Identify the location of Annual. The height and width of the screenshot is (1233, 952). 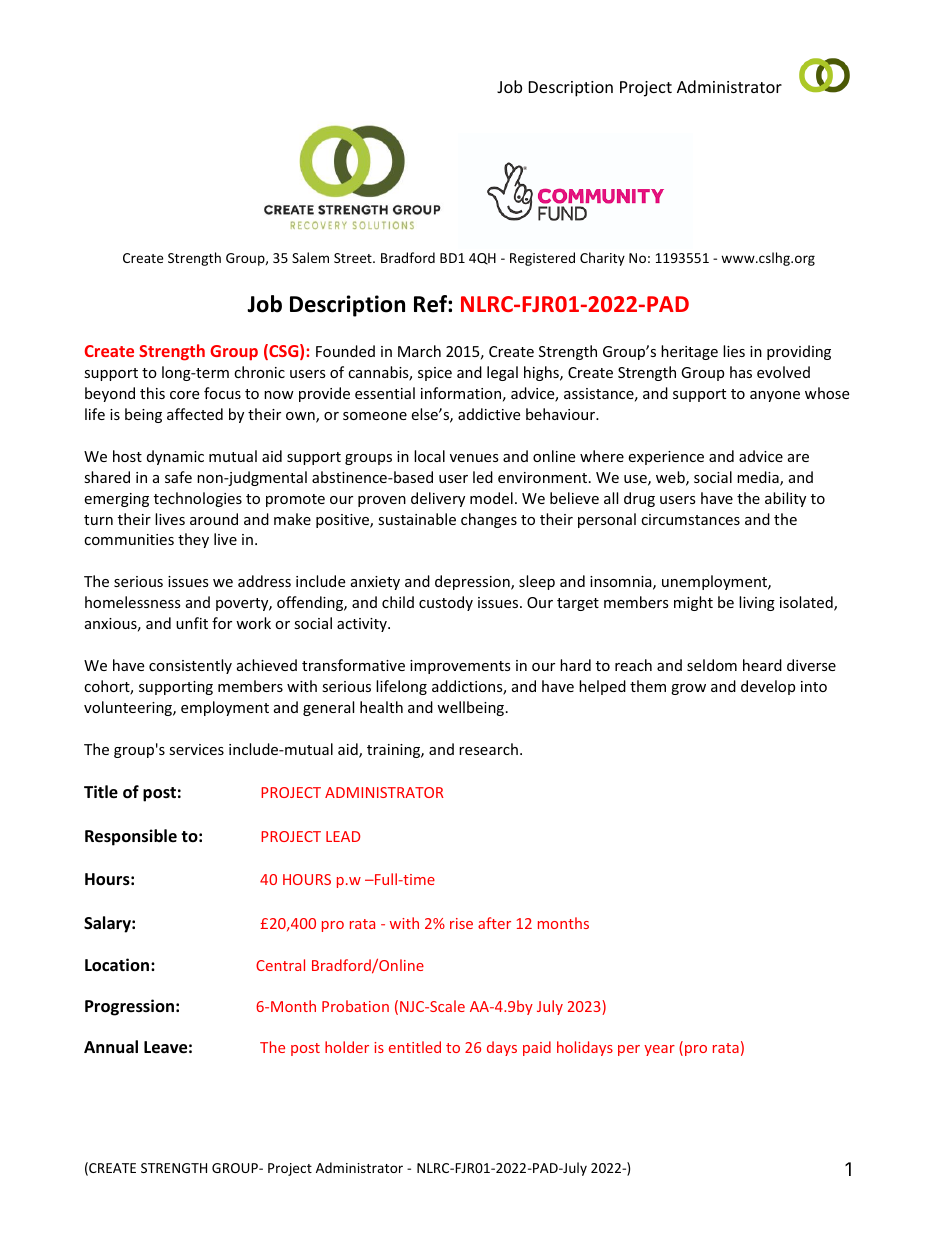
(111, 1046).
